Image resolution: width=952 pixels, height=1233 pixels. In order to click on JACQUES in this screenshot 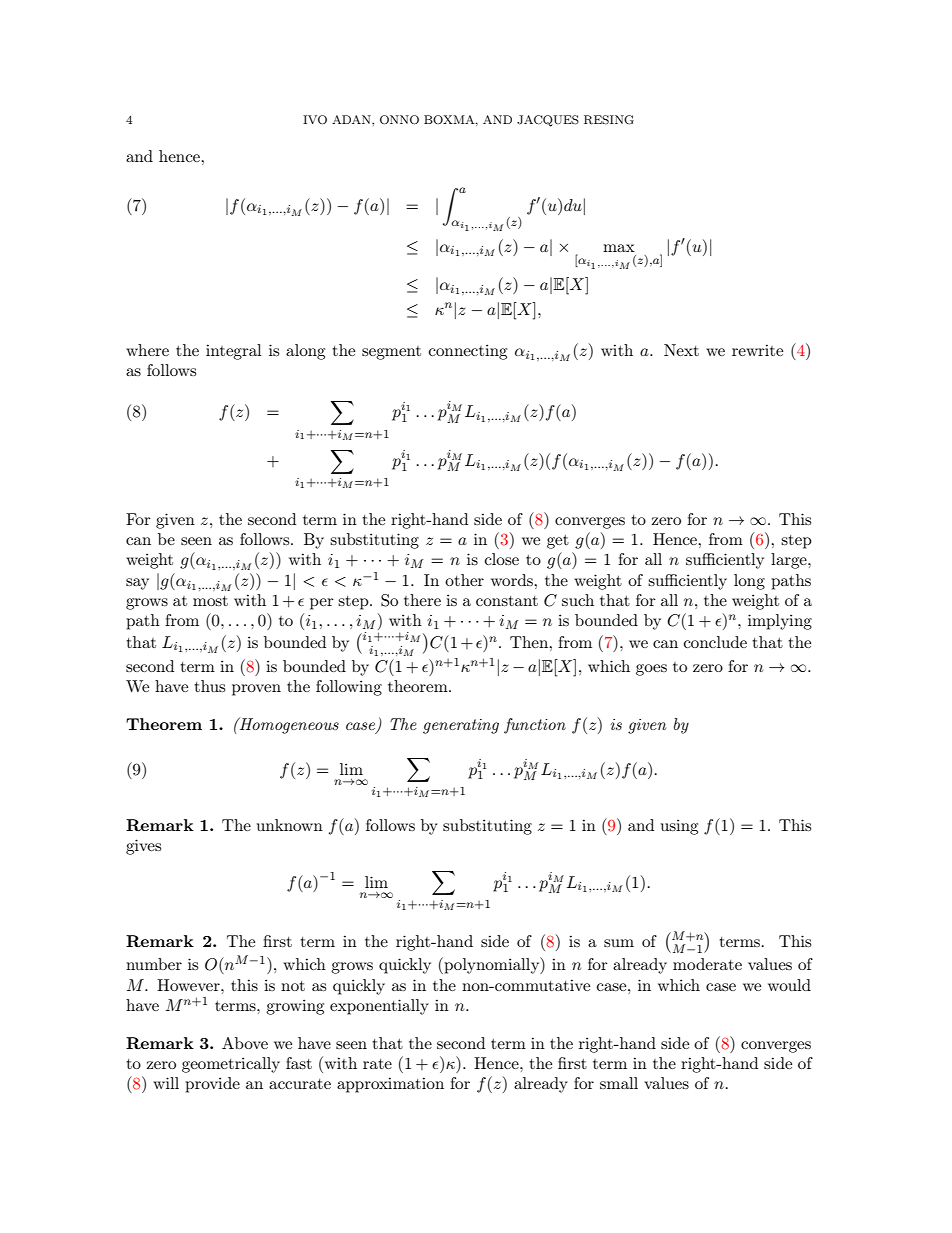, I will do `click(548, 121)`.
